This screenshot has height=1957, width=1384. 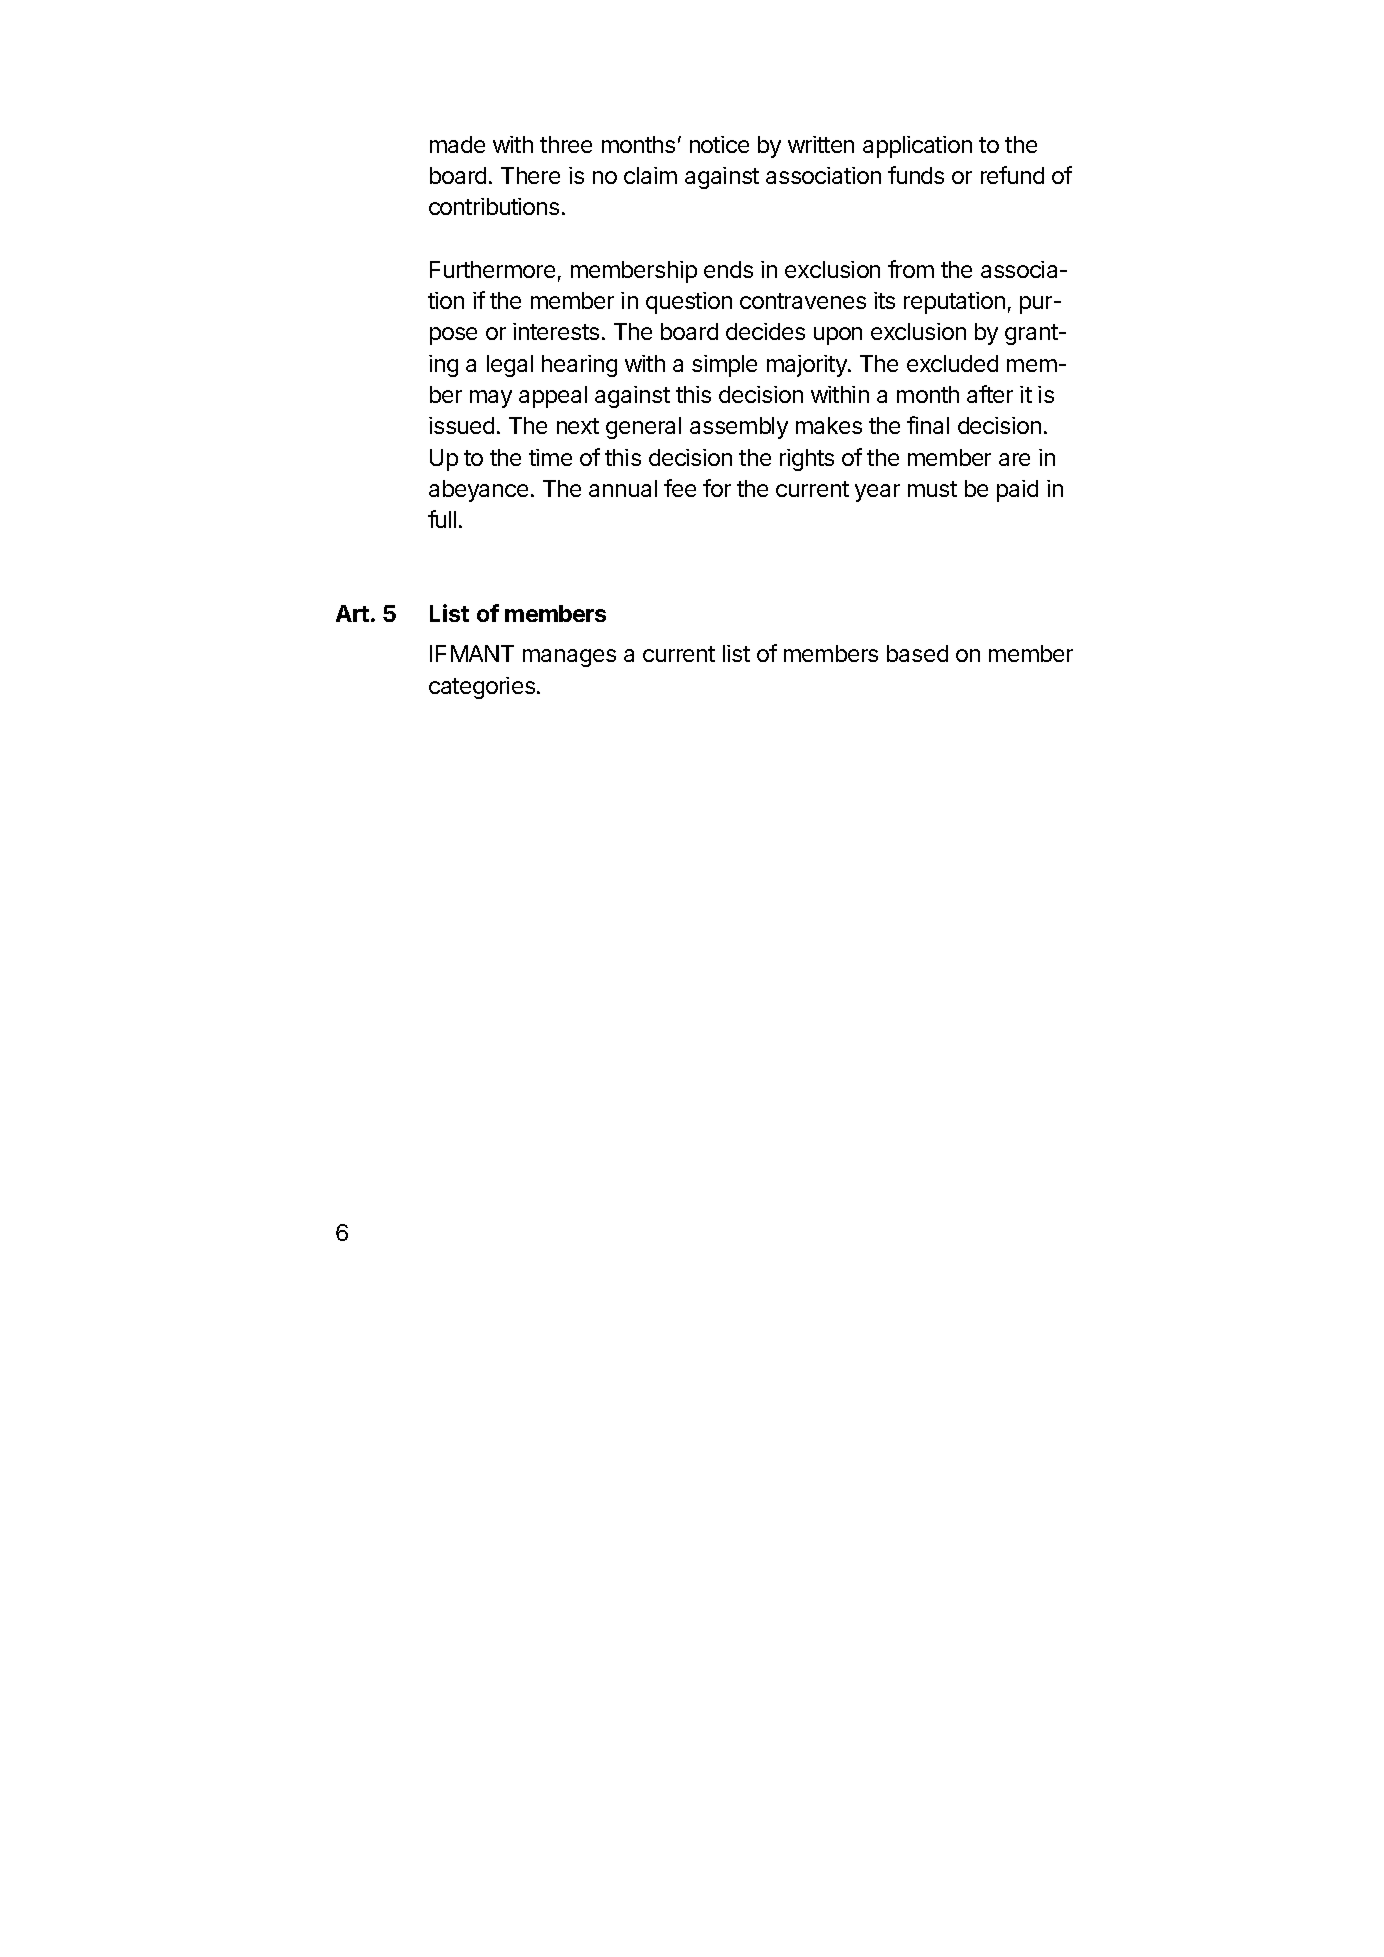 What do you see at coordinates (916, 175) in the screenshot?
I see `funds` at bounding box center [916, 175].
